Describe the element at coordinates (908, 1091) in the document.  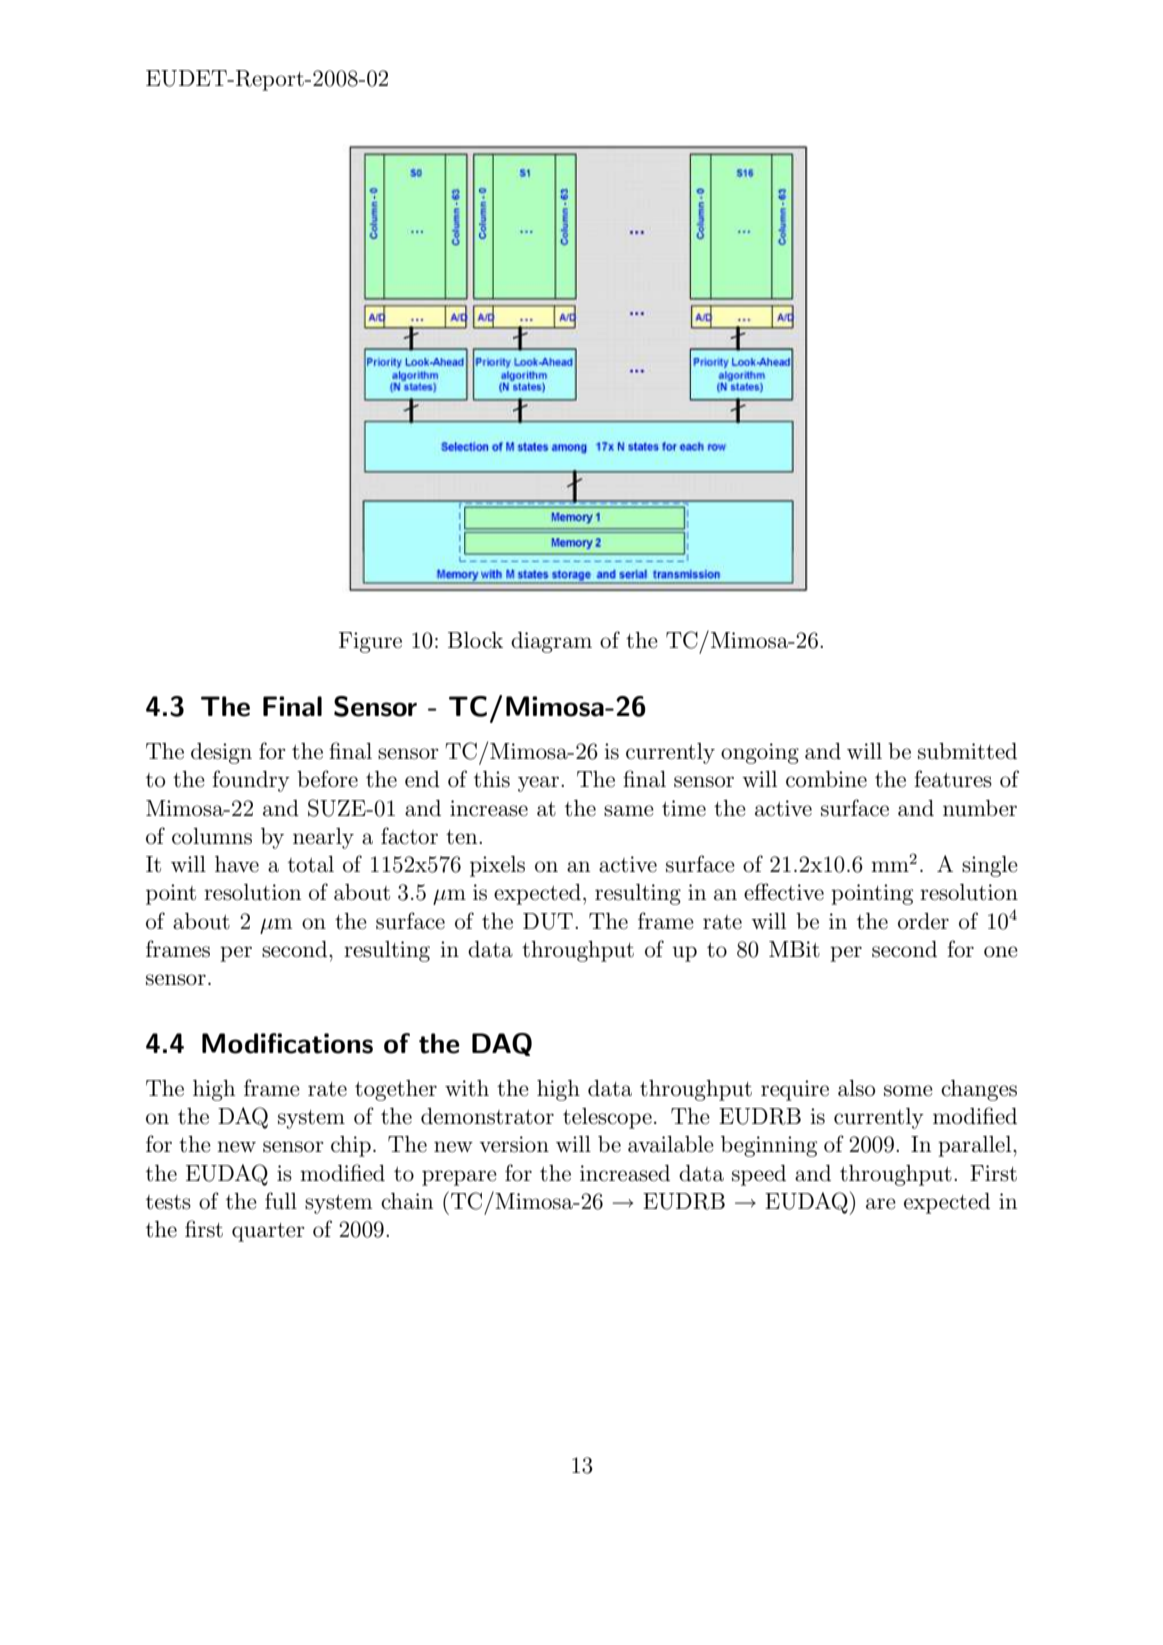
I see `some` at that location.
